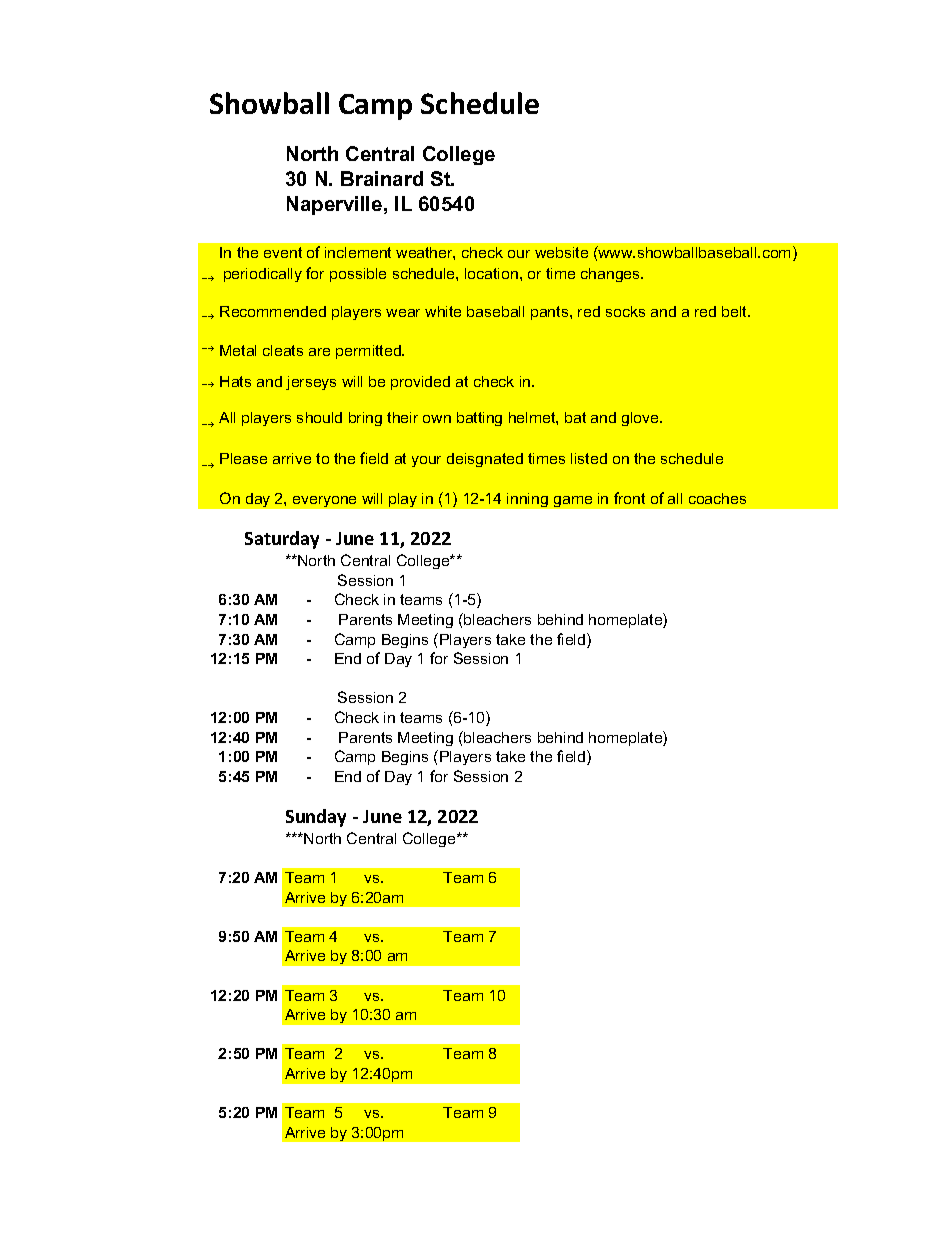 The image size is (952, 1233). Describe the element at coordinates (491, 273) in the screenshot. I see `location` at that location.
